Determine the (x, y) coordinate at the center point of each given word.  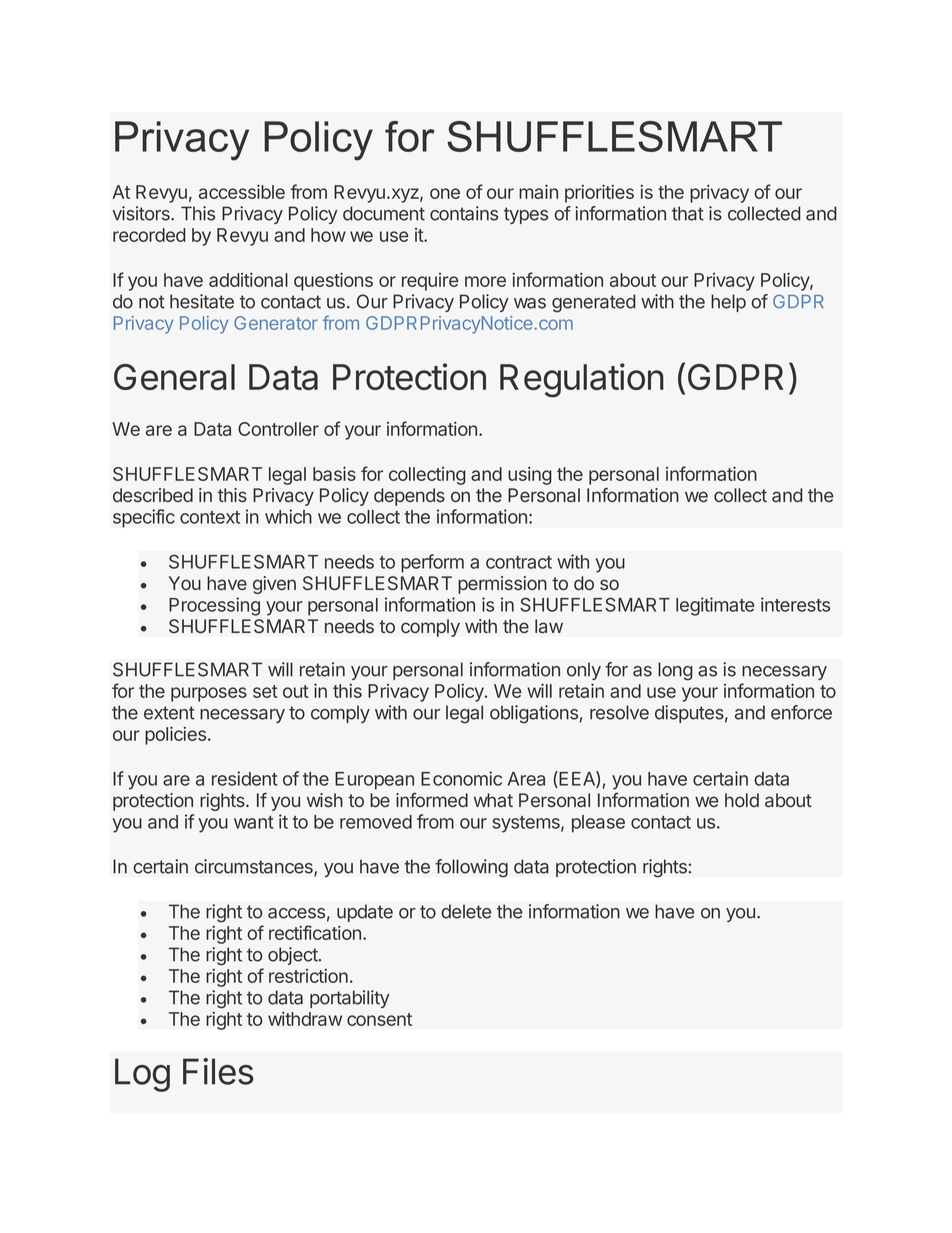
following (471, 868)
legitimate (715, 606)
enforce (801, 712)
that (688, 213)
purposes (209, 694)
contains (464, 213)
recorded (149, 235)
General (174, 377)
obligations (534, 714)
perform (432, 563)
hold (742, 800)
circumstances (255, 867)
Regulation (582, 380)
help (728, 303)
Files (218, 1071)
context (210, 517)
